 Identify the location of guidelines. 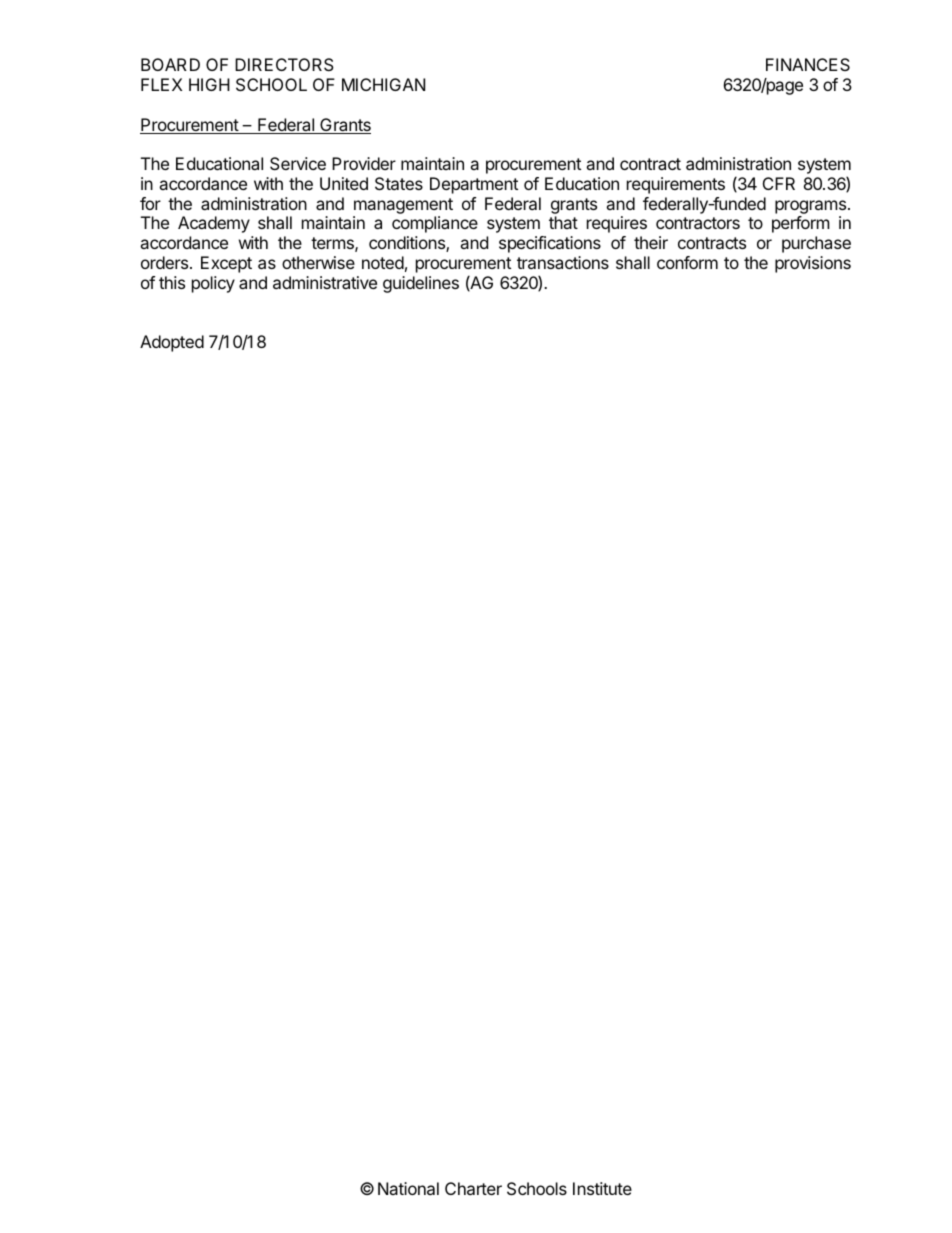
(421, 284).
